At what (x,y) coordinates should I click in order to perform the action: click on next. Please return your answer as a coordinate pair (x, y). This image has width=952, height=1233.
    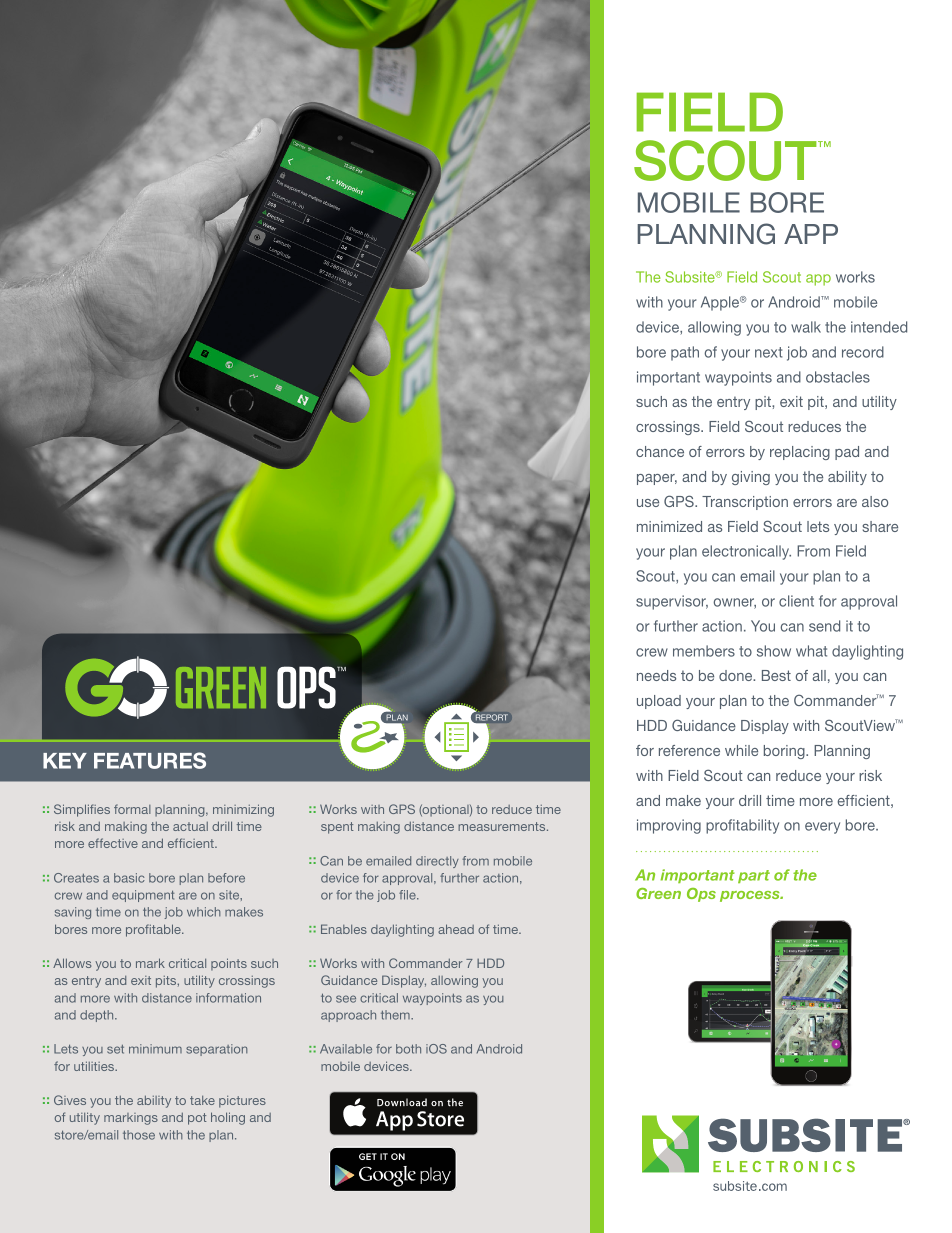
    Looking at the image, I should click on (769, 352).
